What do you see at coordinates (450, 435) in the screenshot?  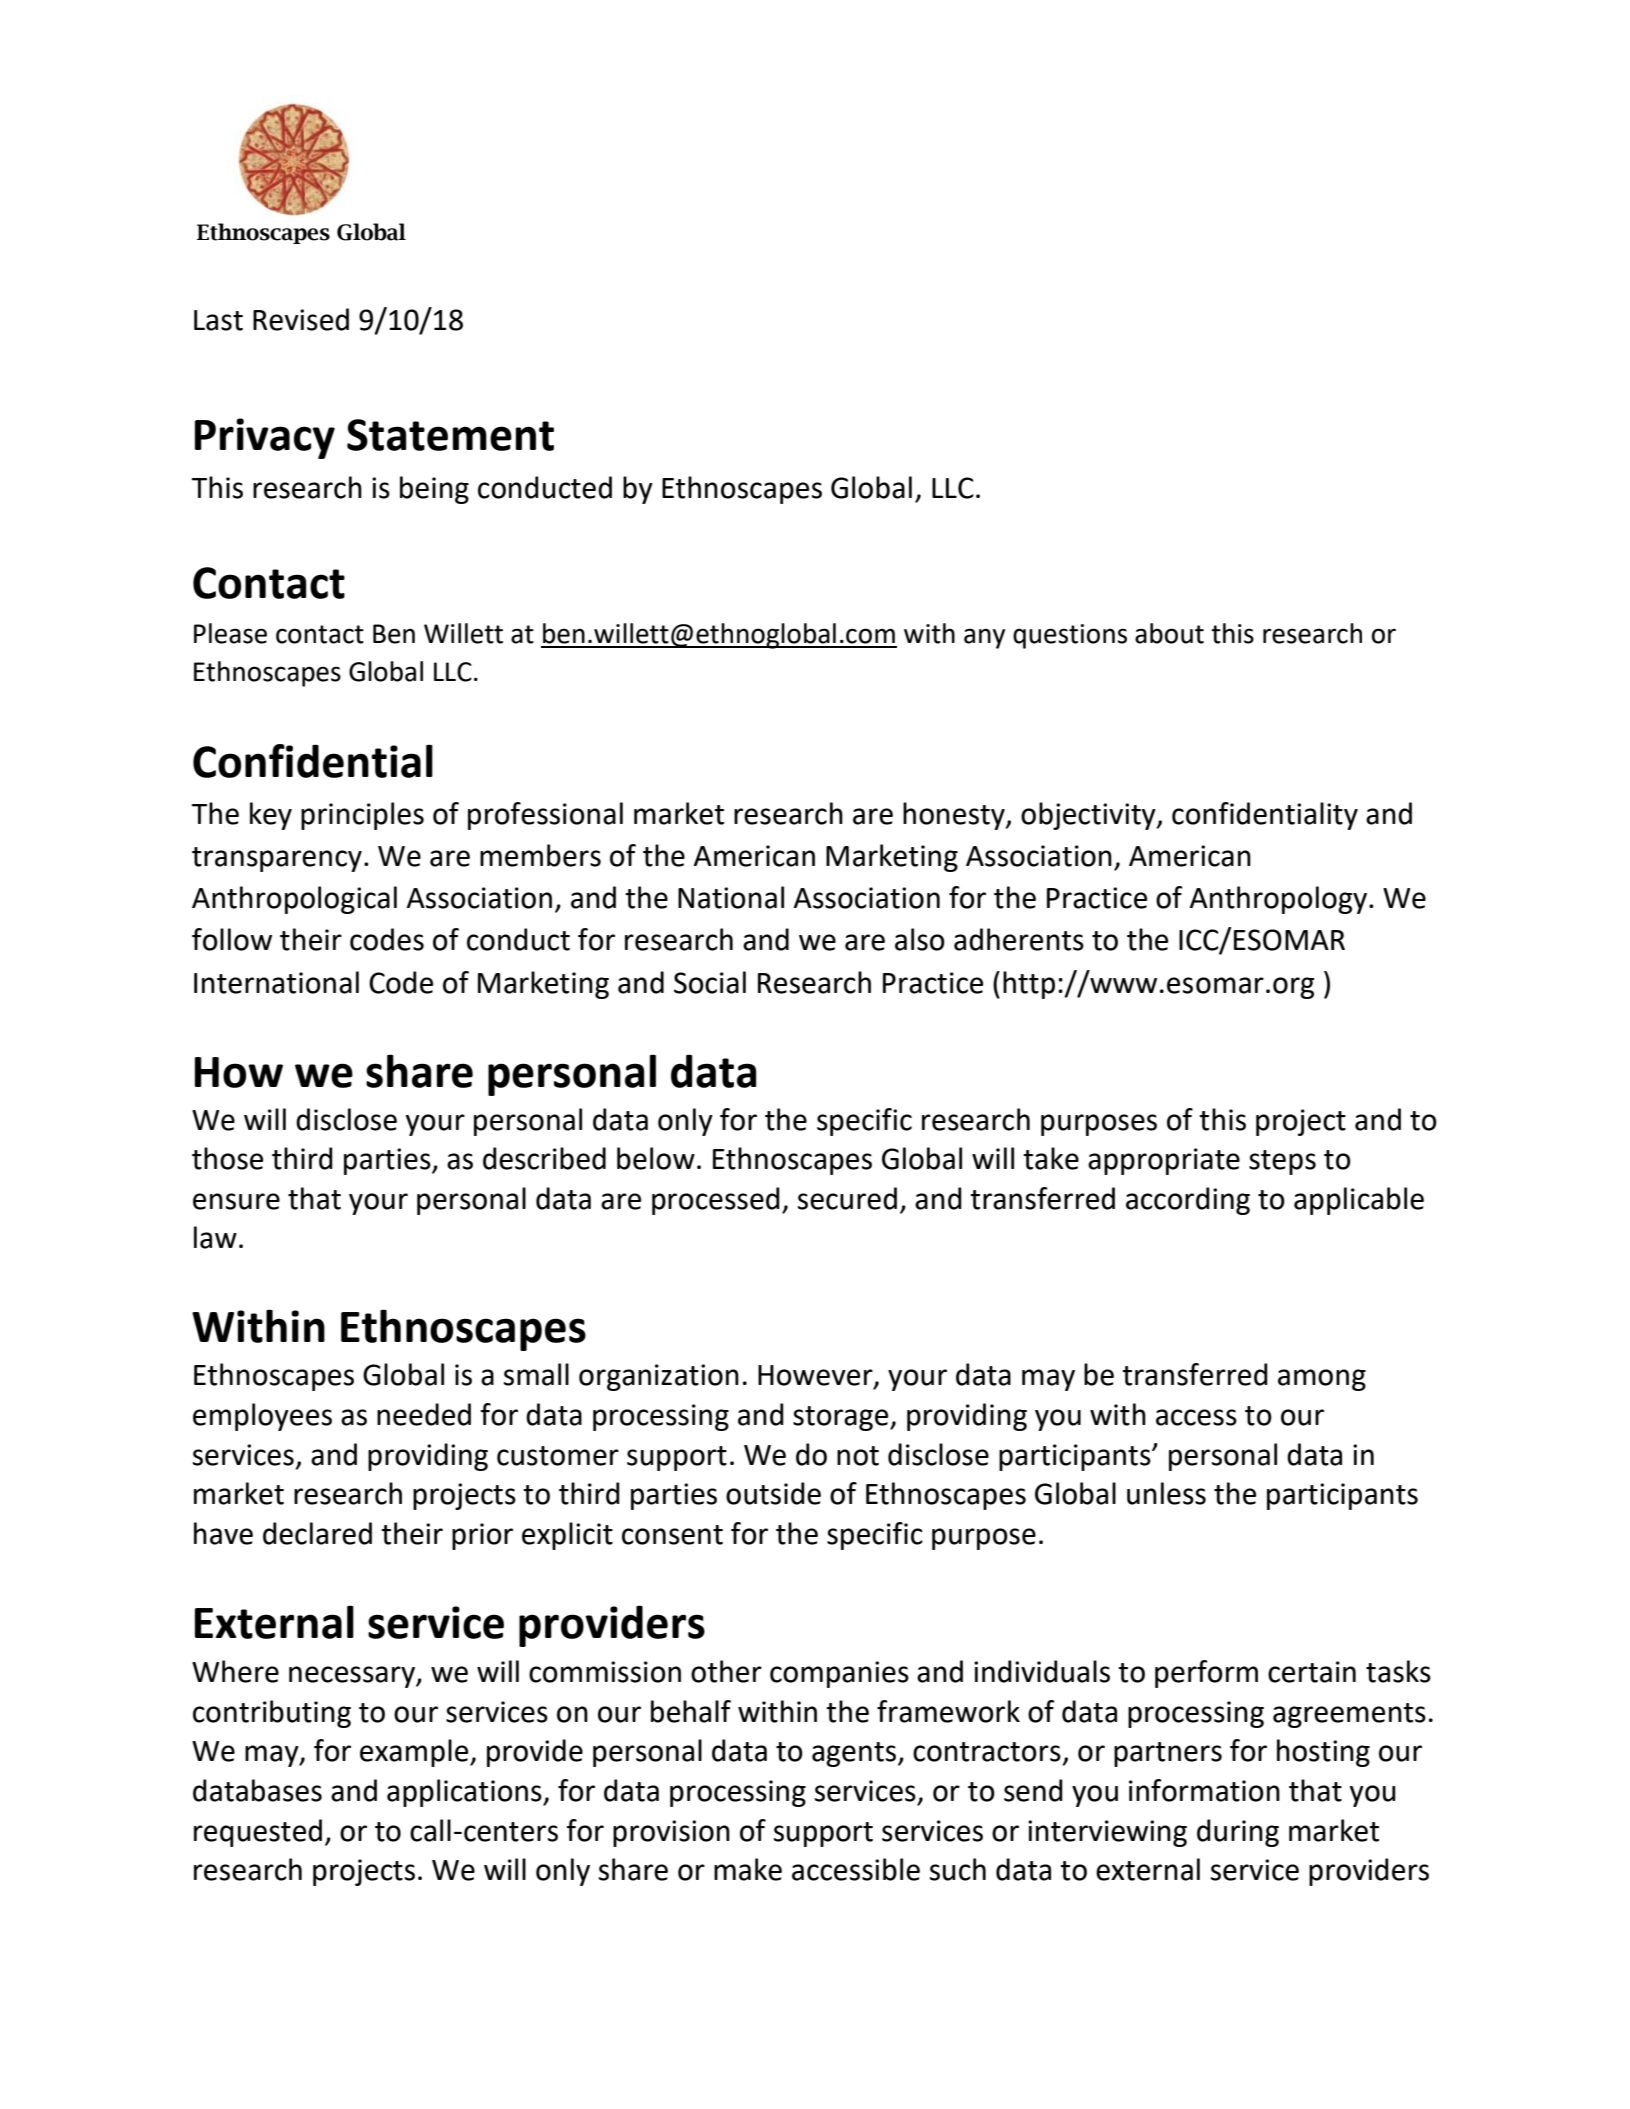 I see `Statement` at bounding box center [450, 435].
